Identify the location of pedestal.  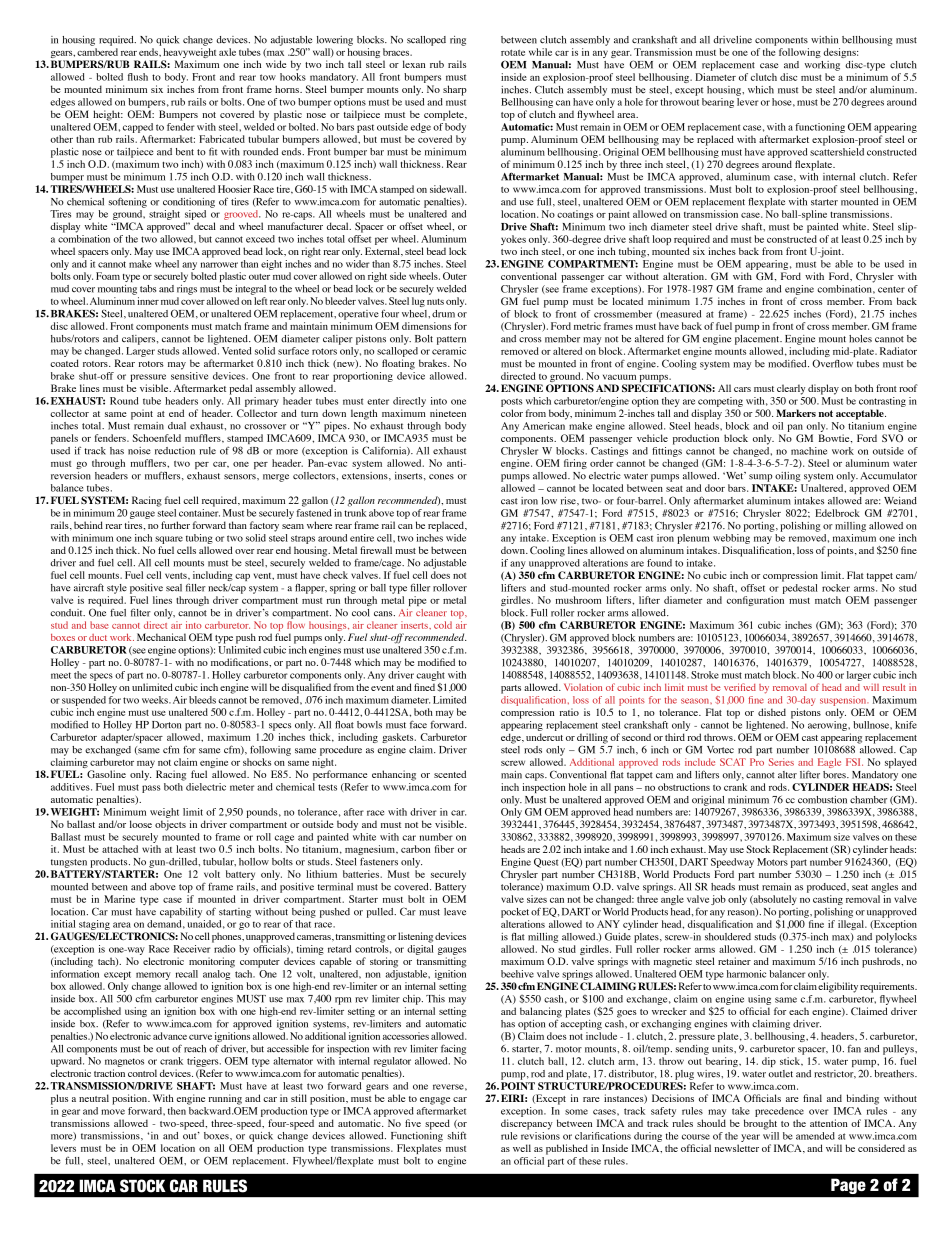
(800, 587).
